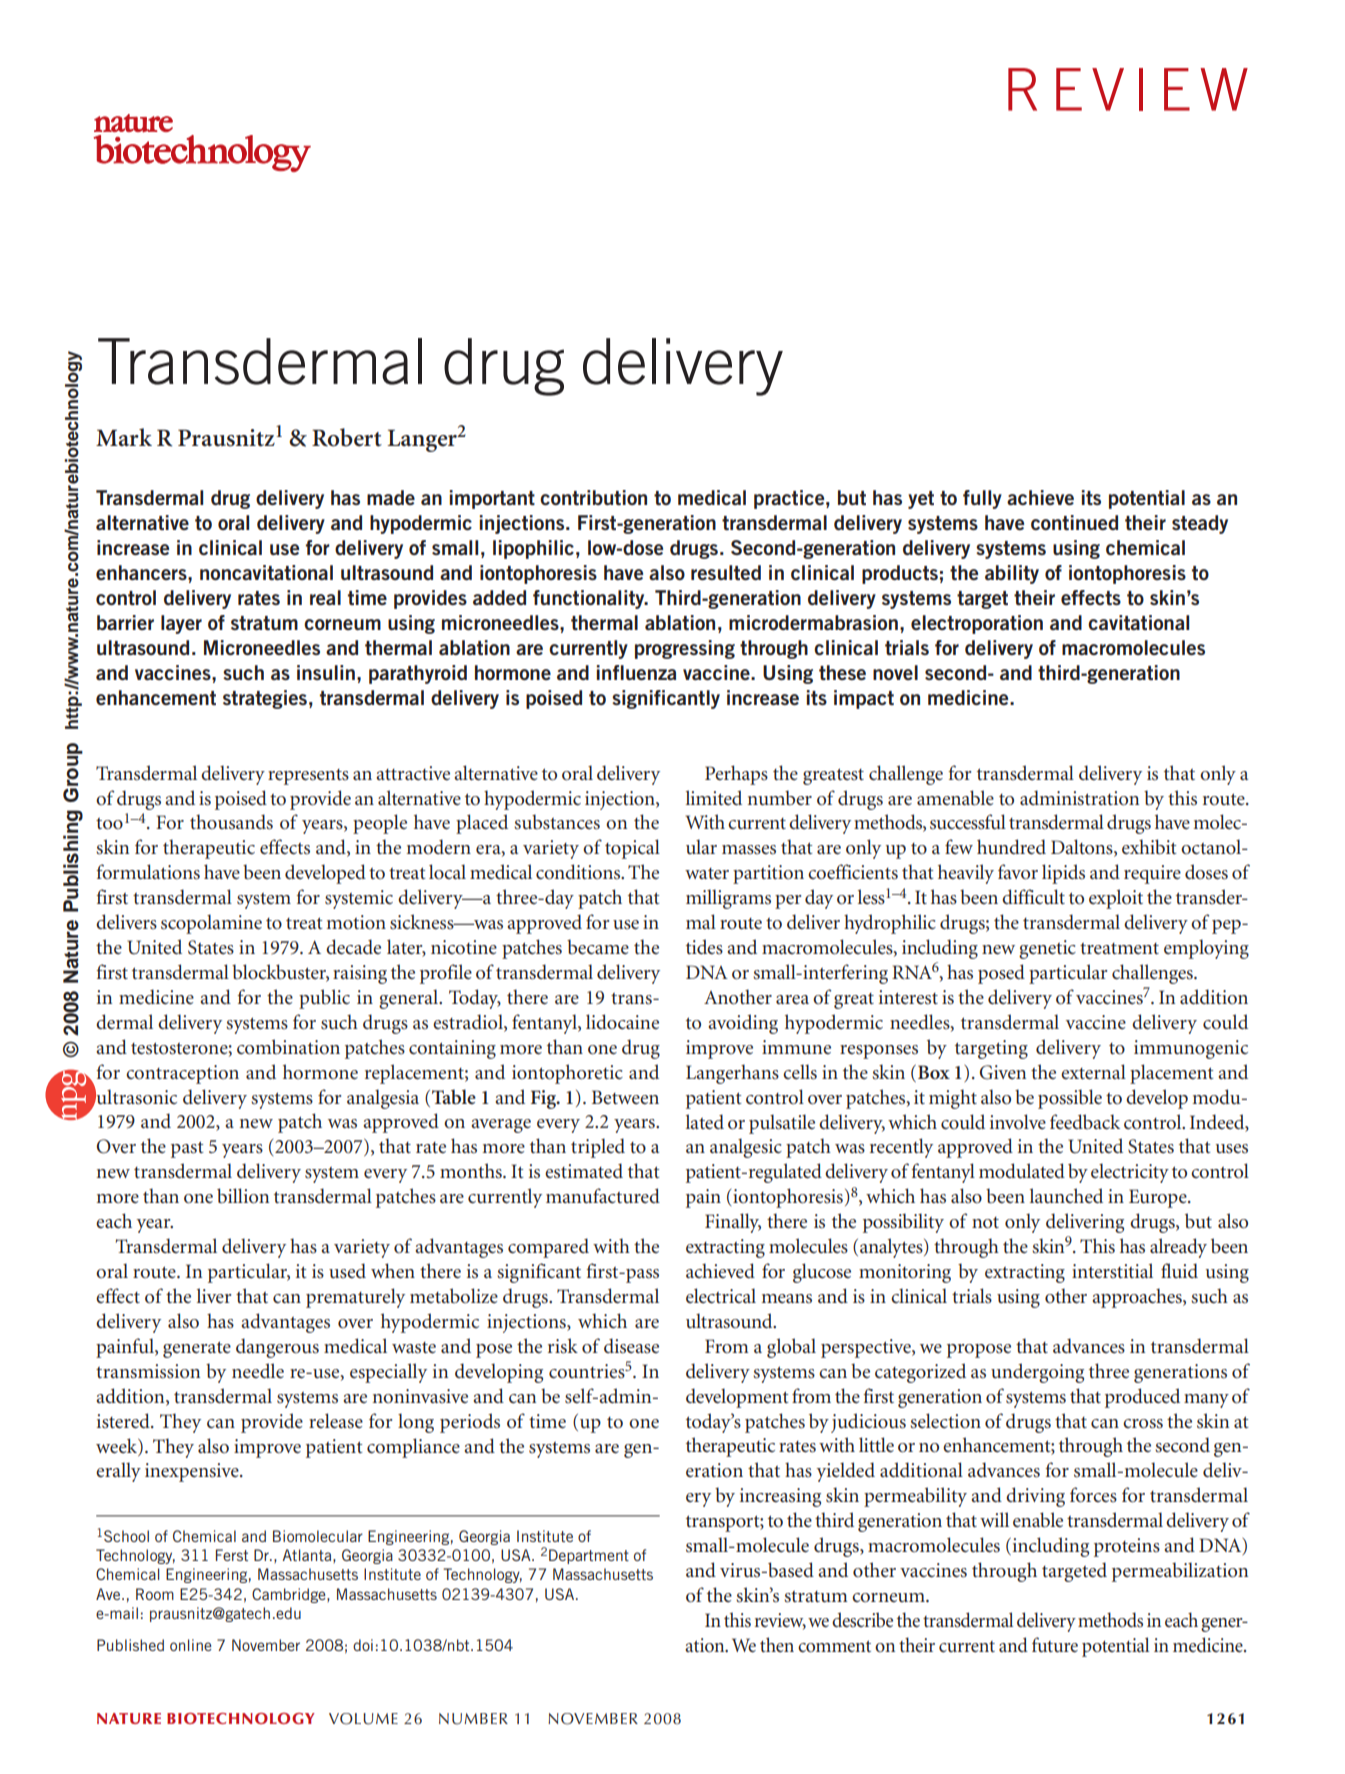  Describe the element at coordinates (347, 437) in the document. I see `Robert` at that location.
